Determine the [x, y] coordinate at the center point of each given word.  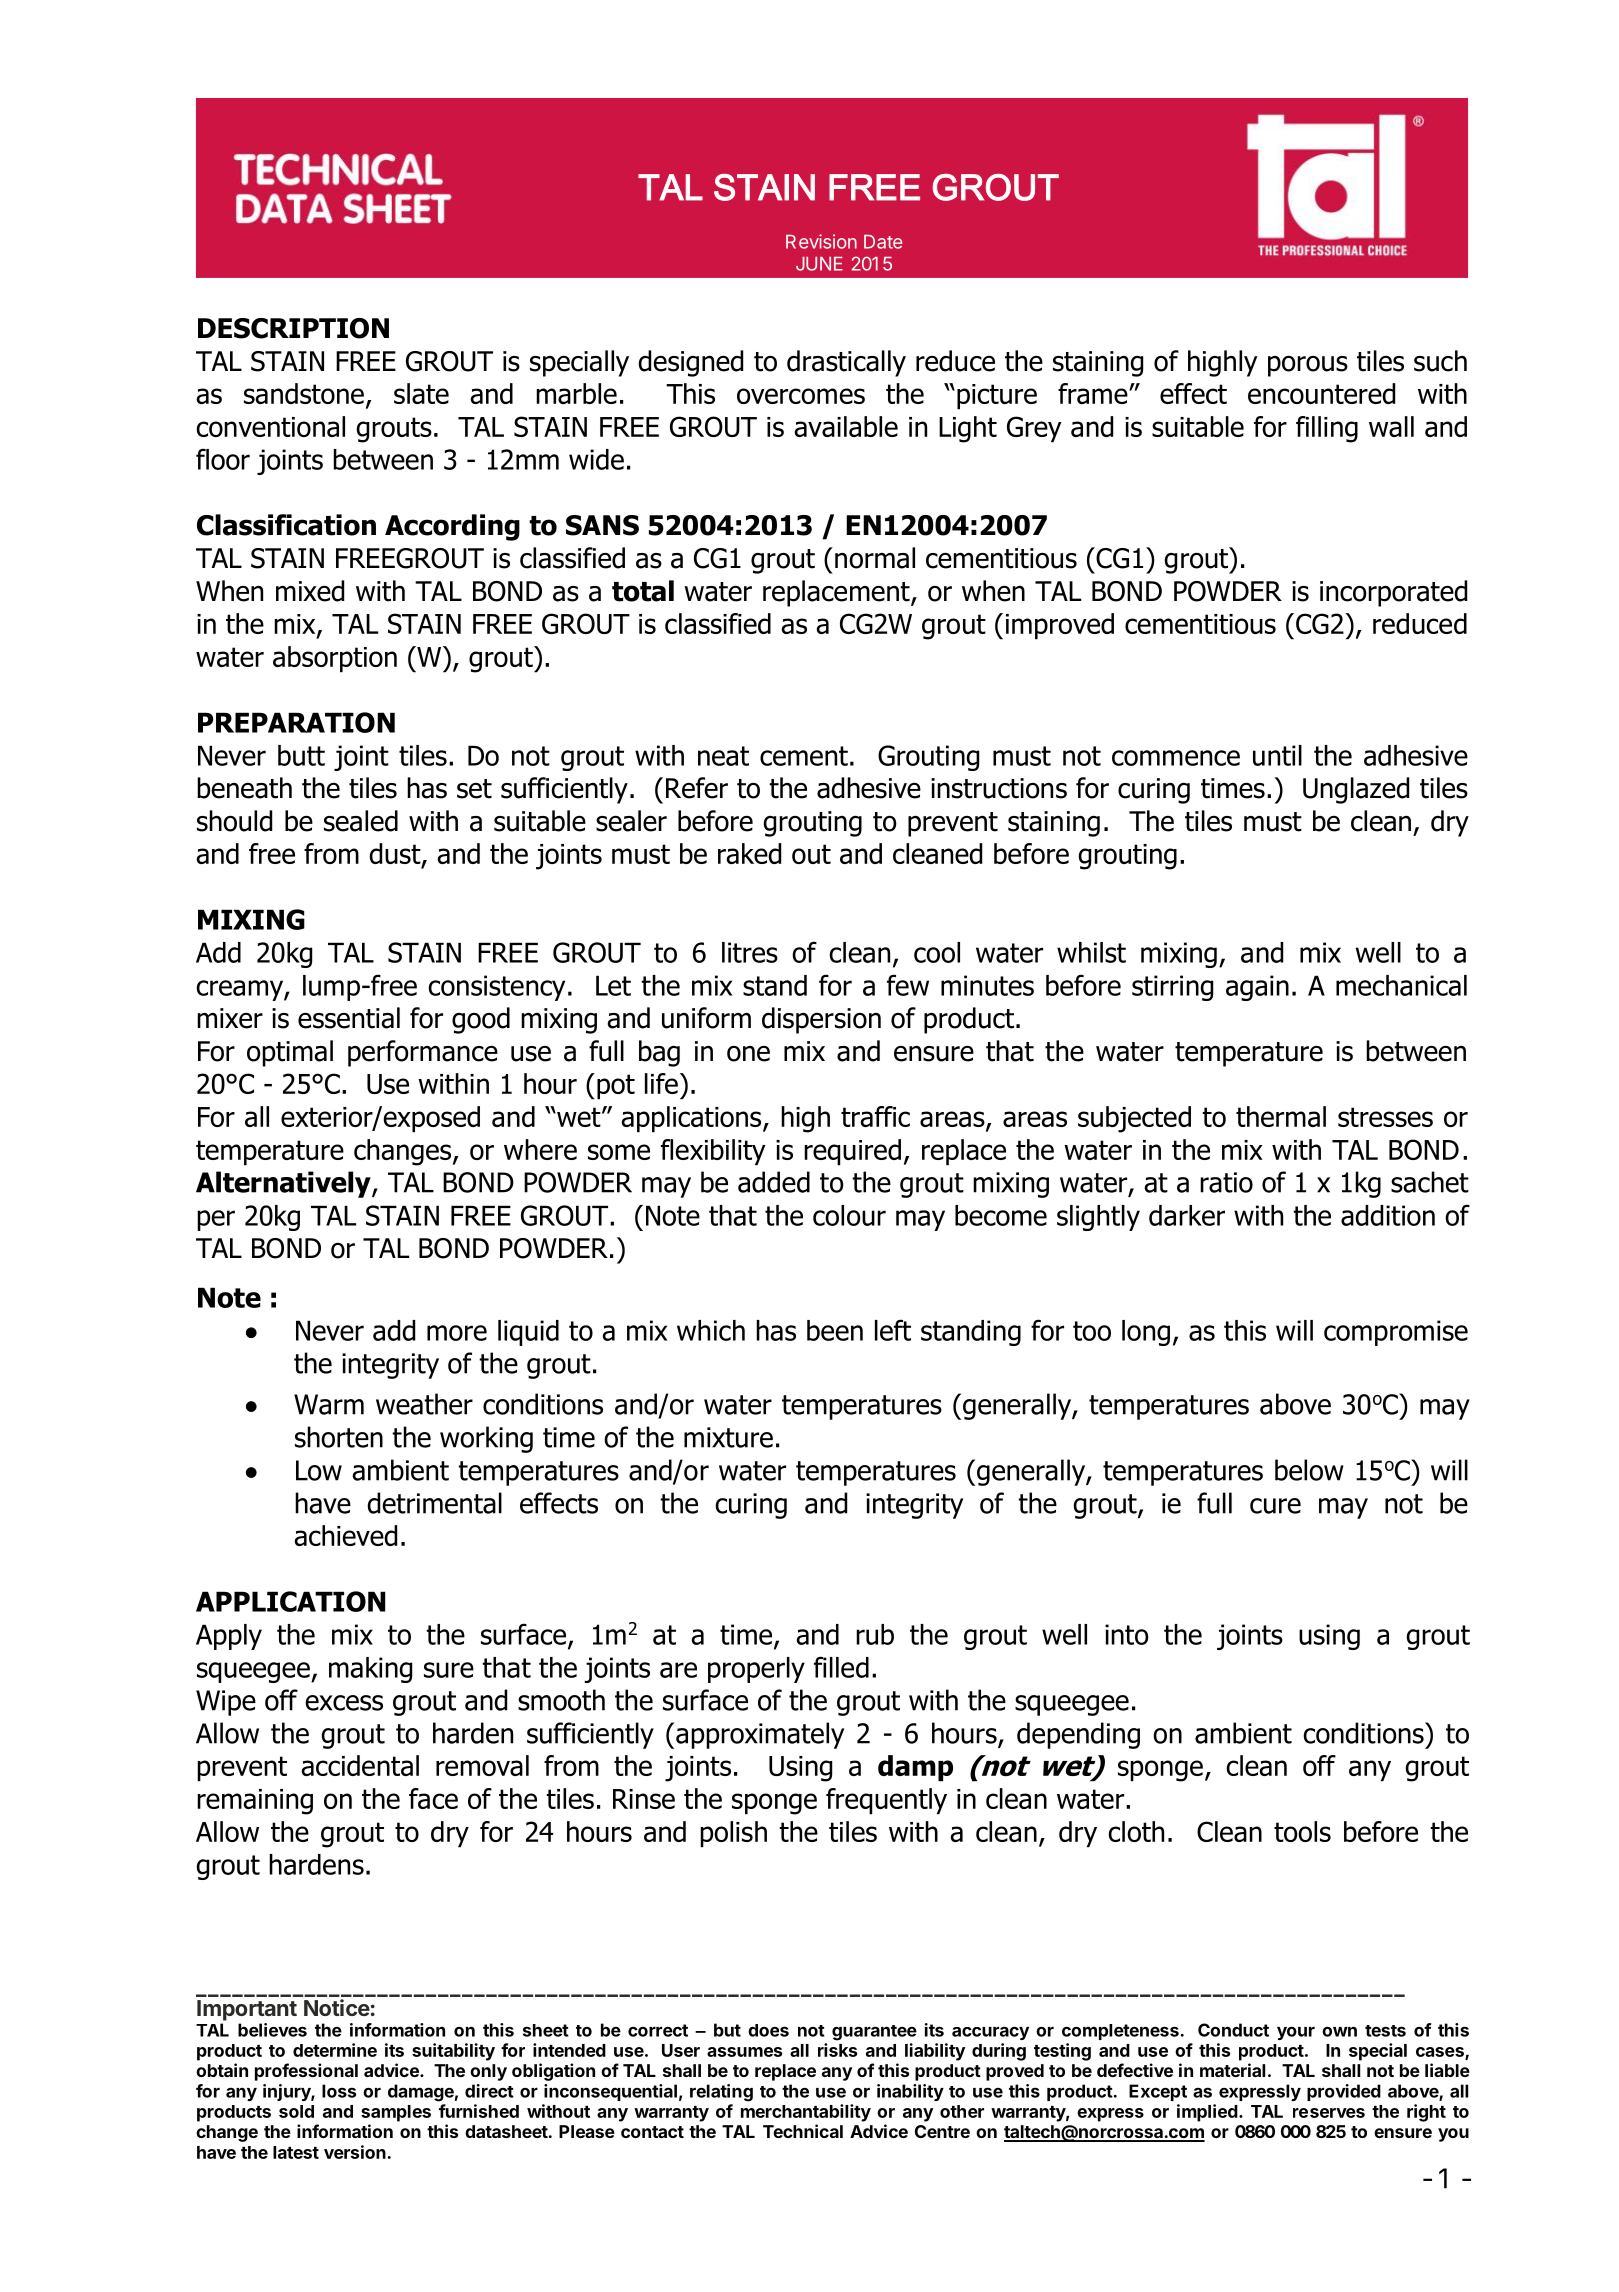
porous [1308, 366]
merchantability [806, 2113]
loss [339, 2091]
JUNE [819, 264]
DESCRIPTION [293, 328]
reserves [1329, 2113]
